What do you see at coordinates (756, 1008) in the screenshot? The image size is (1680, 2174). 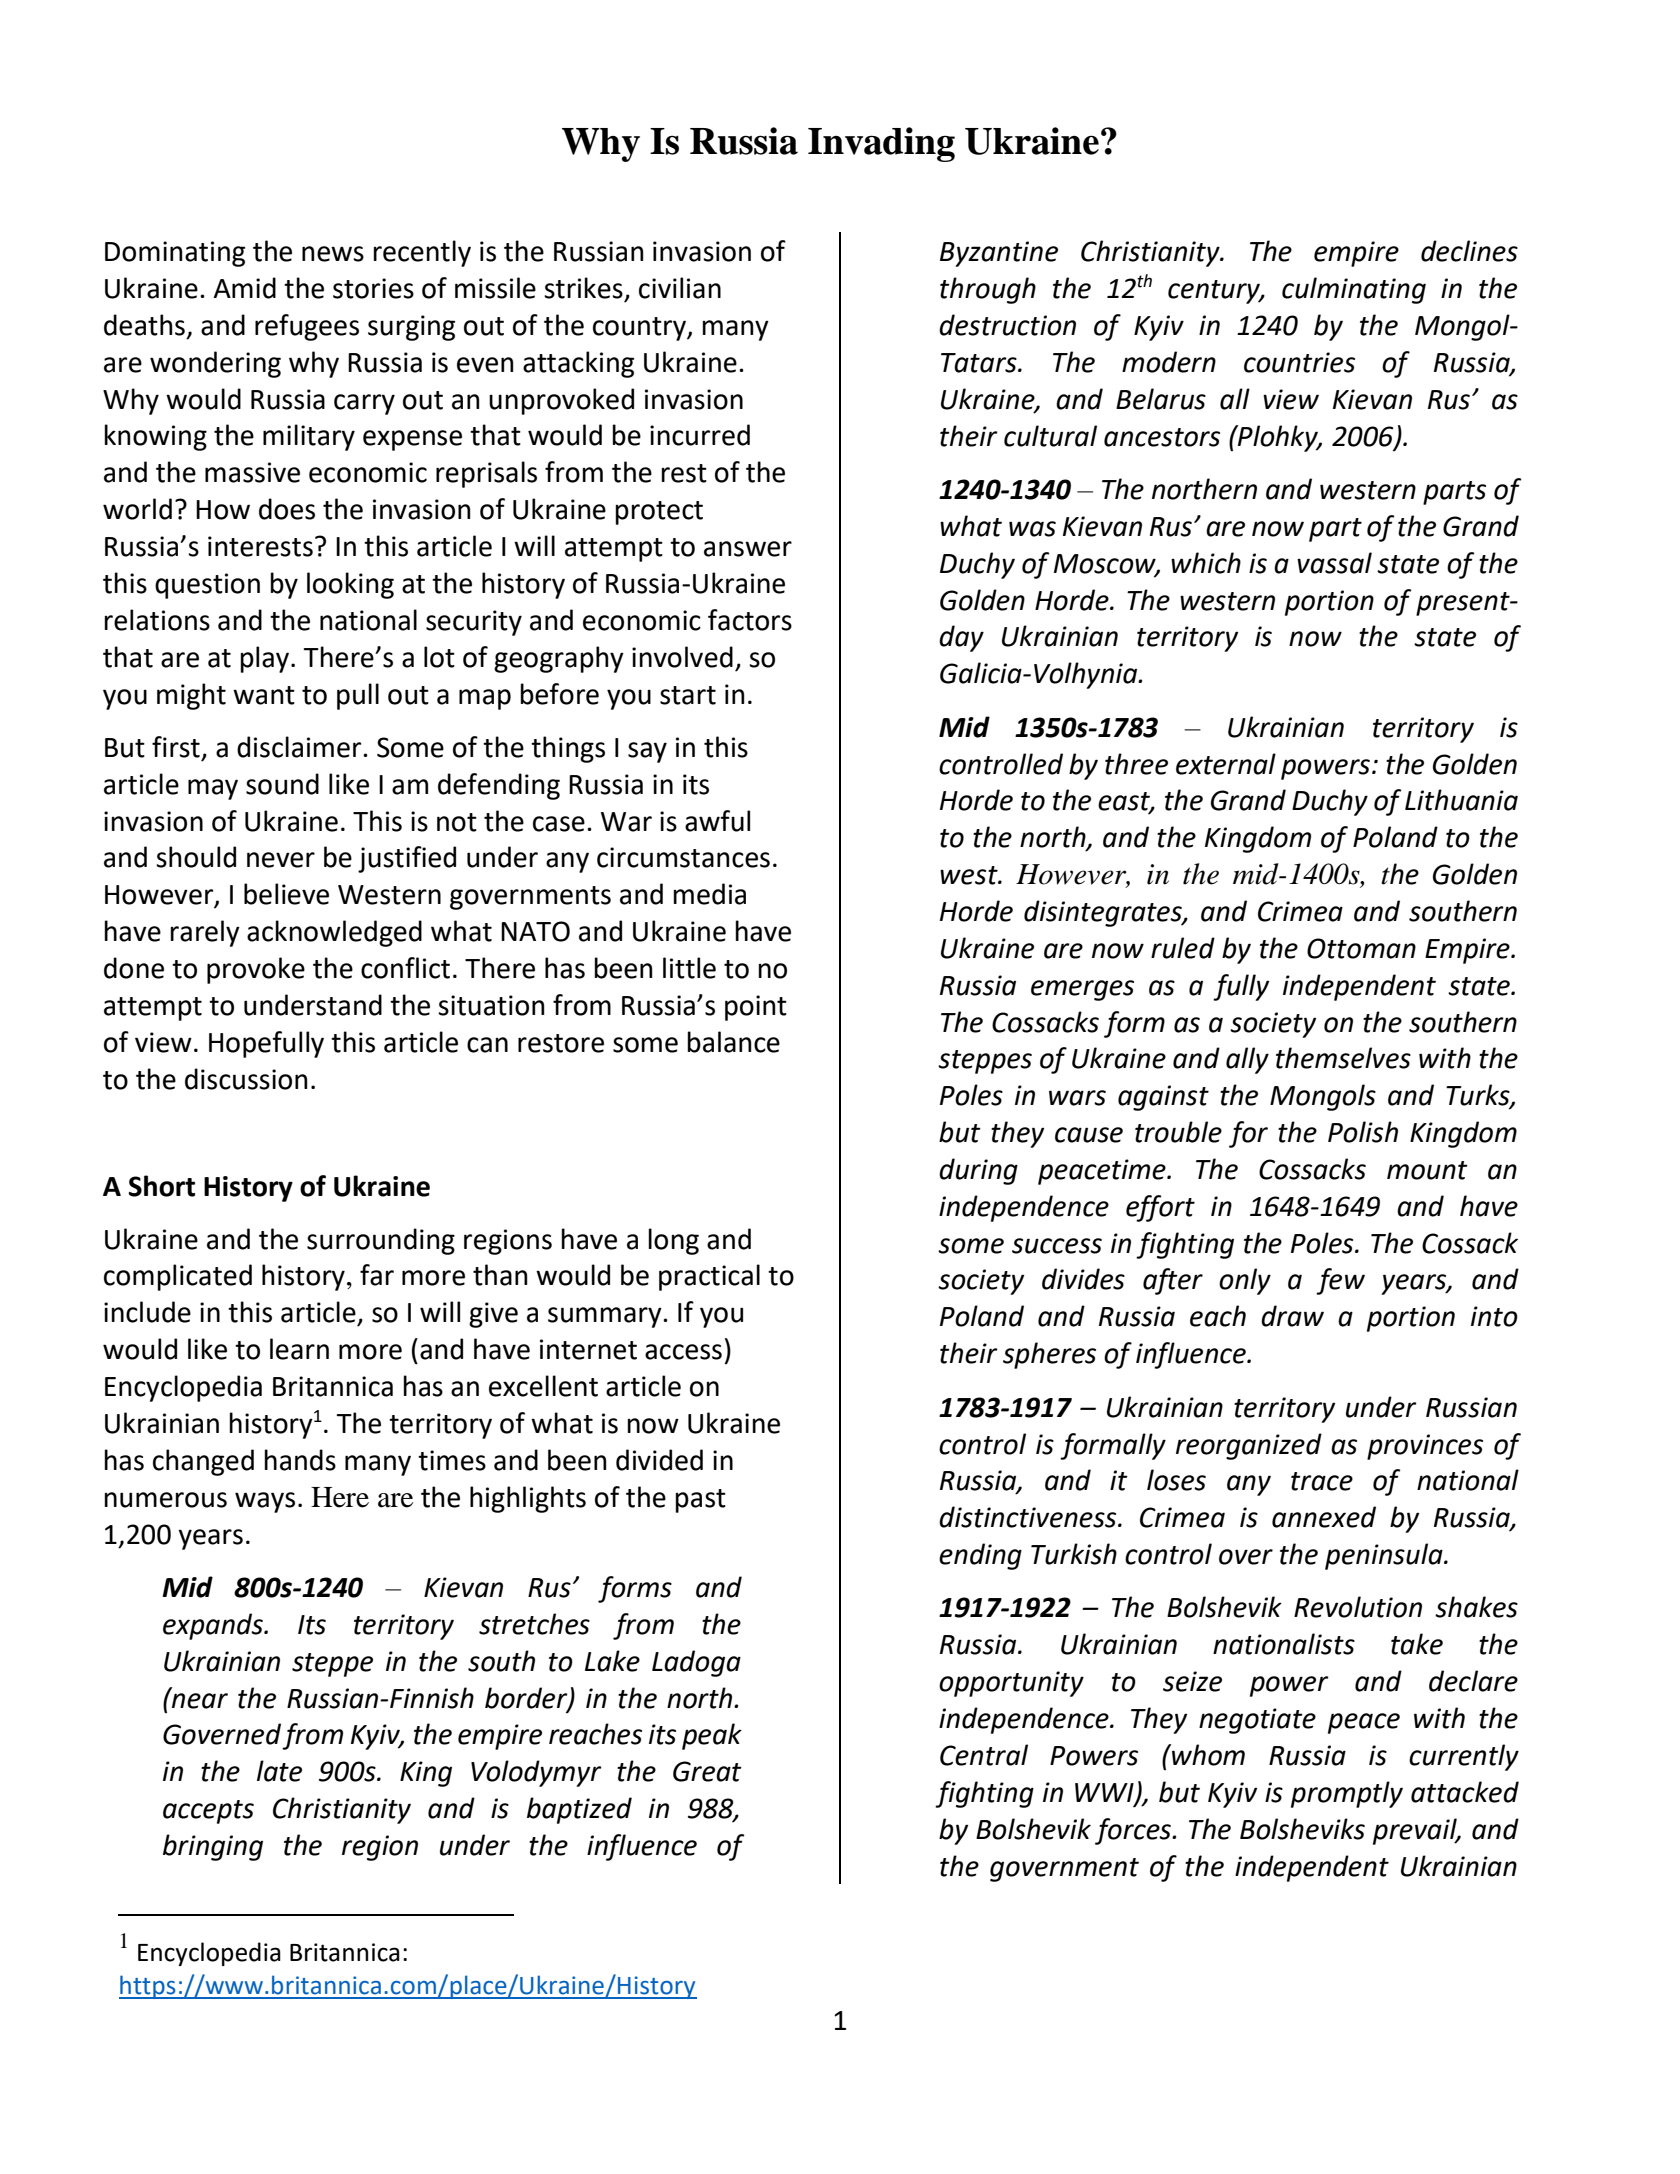 I see `point` at bounding box center [756, 1008].
